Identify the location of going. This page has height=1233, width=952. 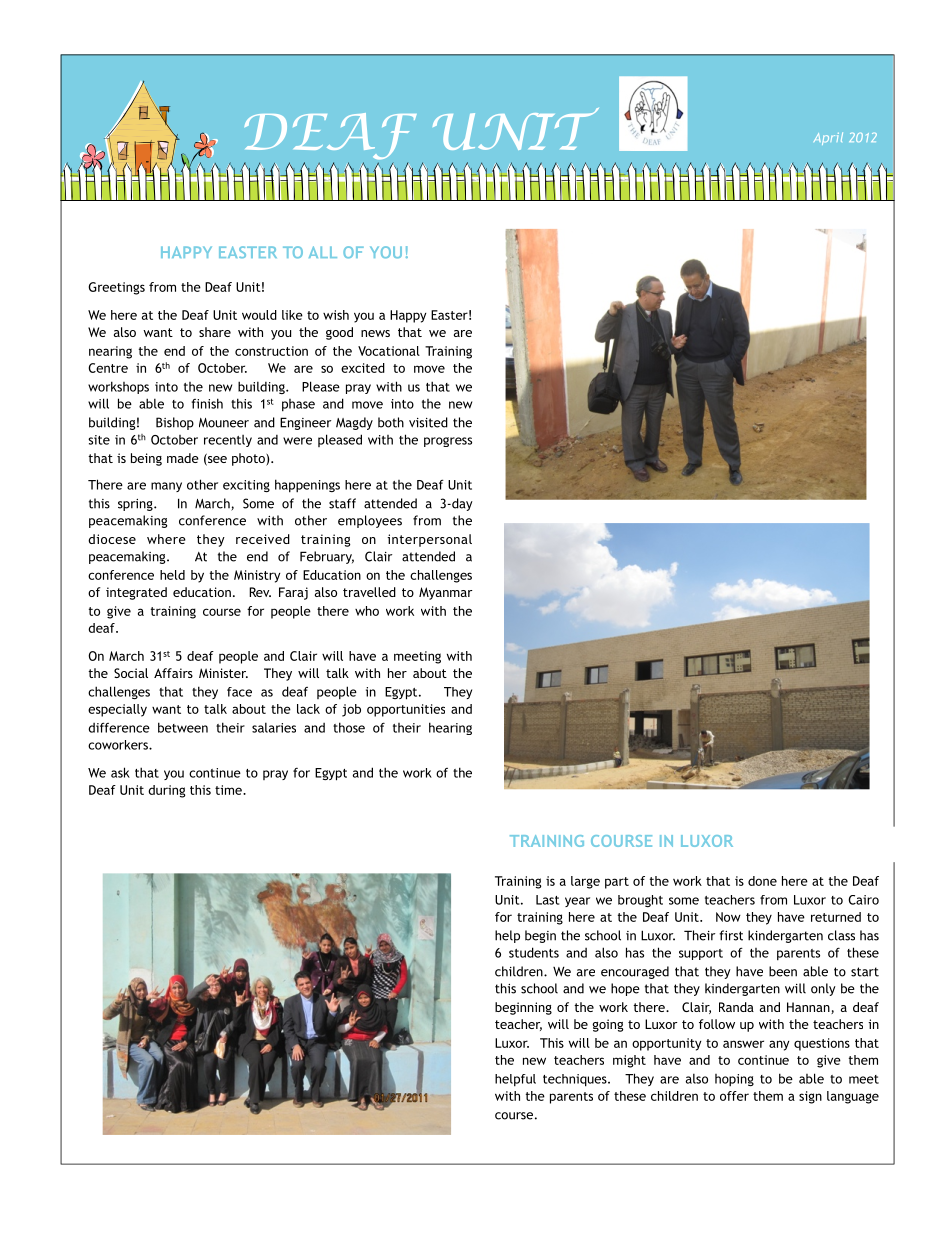
(608, 1025).
